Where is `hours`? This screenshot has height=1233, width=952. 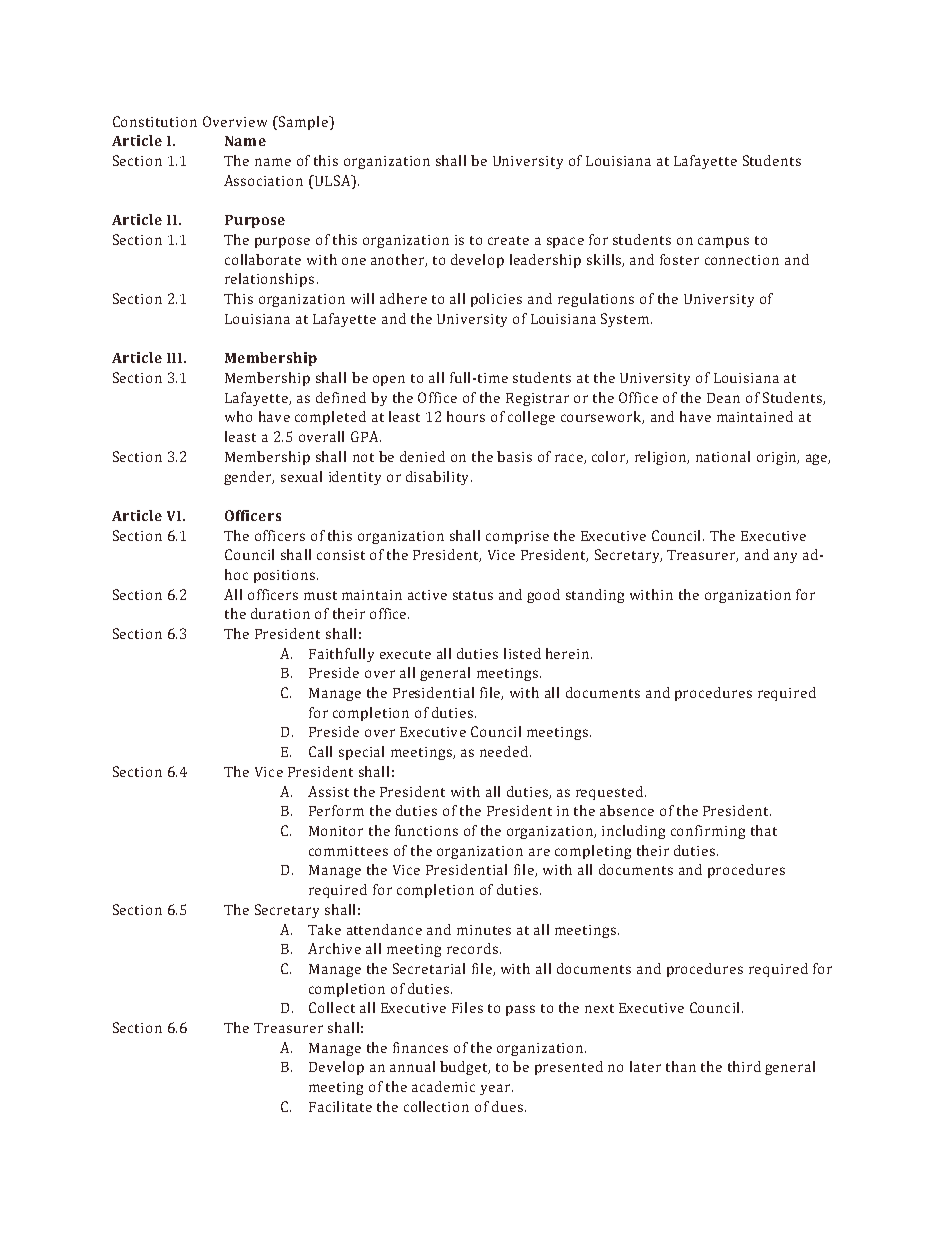 hours is located at coordinates (466, 416).
